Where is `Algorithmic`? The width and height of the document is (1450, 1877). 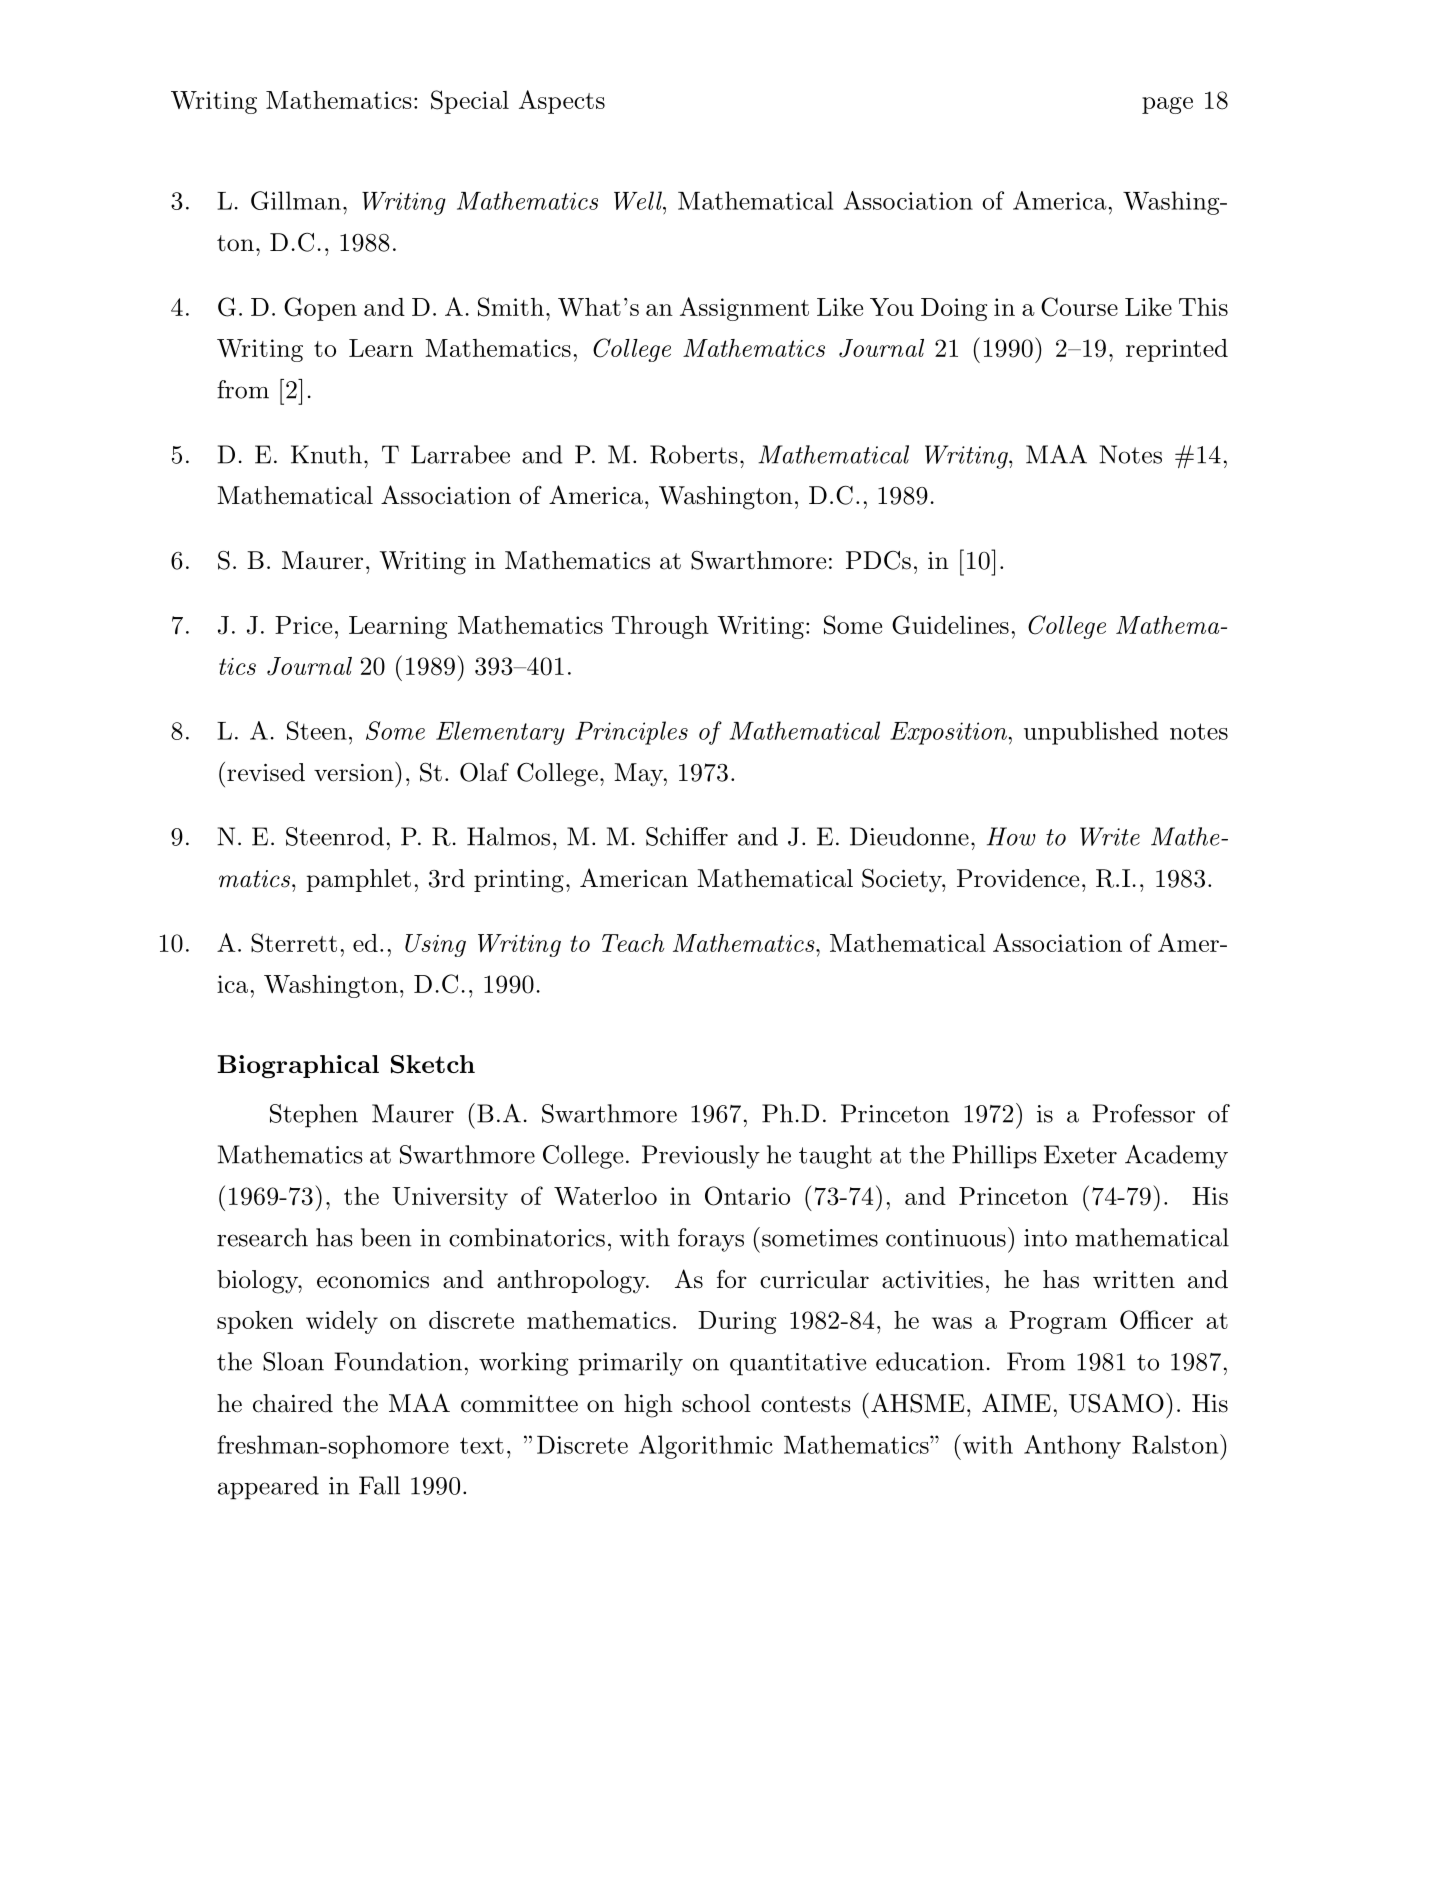
Algorithmic is located at coordinates (706, 1447).
